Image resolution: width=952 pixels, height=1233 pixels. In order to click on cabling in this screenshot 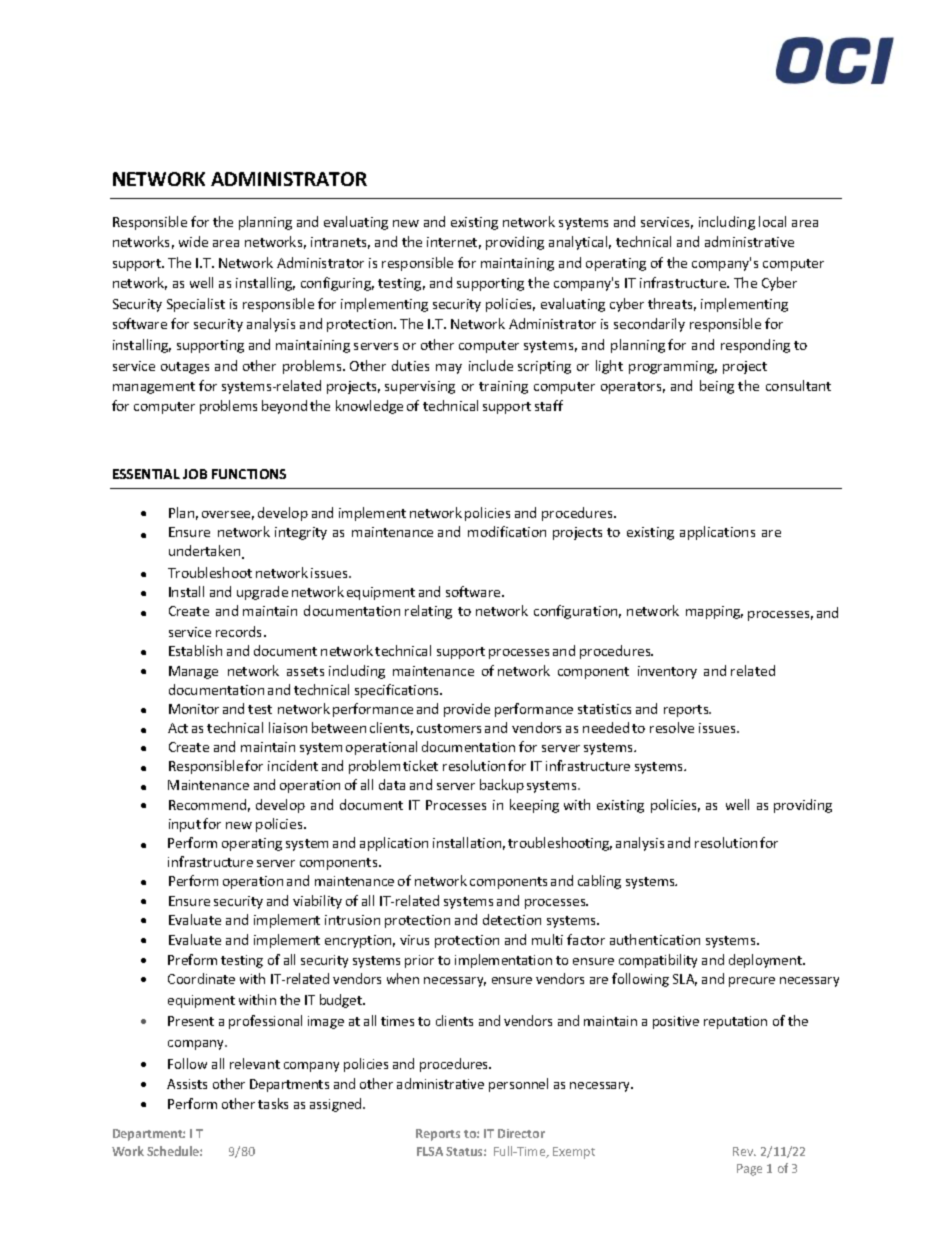, I will do `click(599, 882)`.
